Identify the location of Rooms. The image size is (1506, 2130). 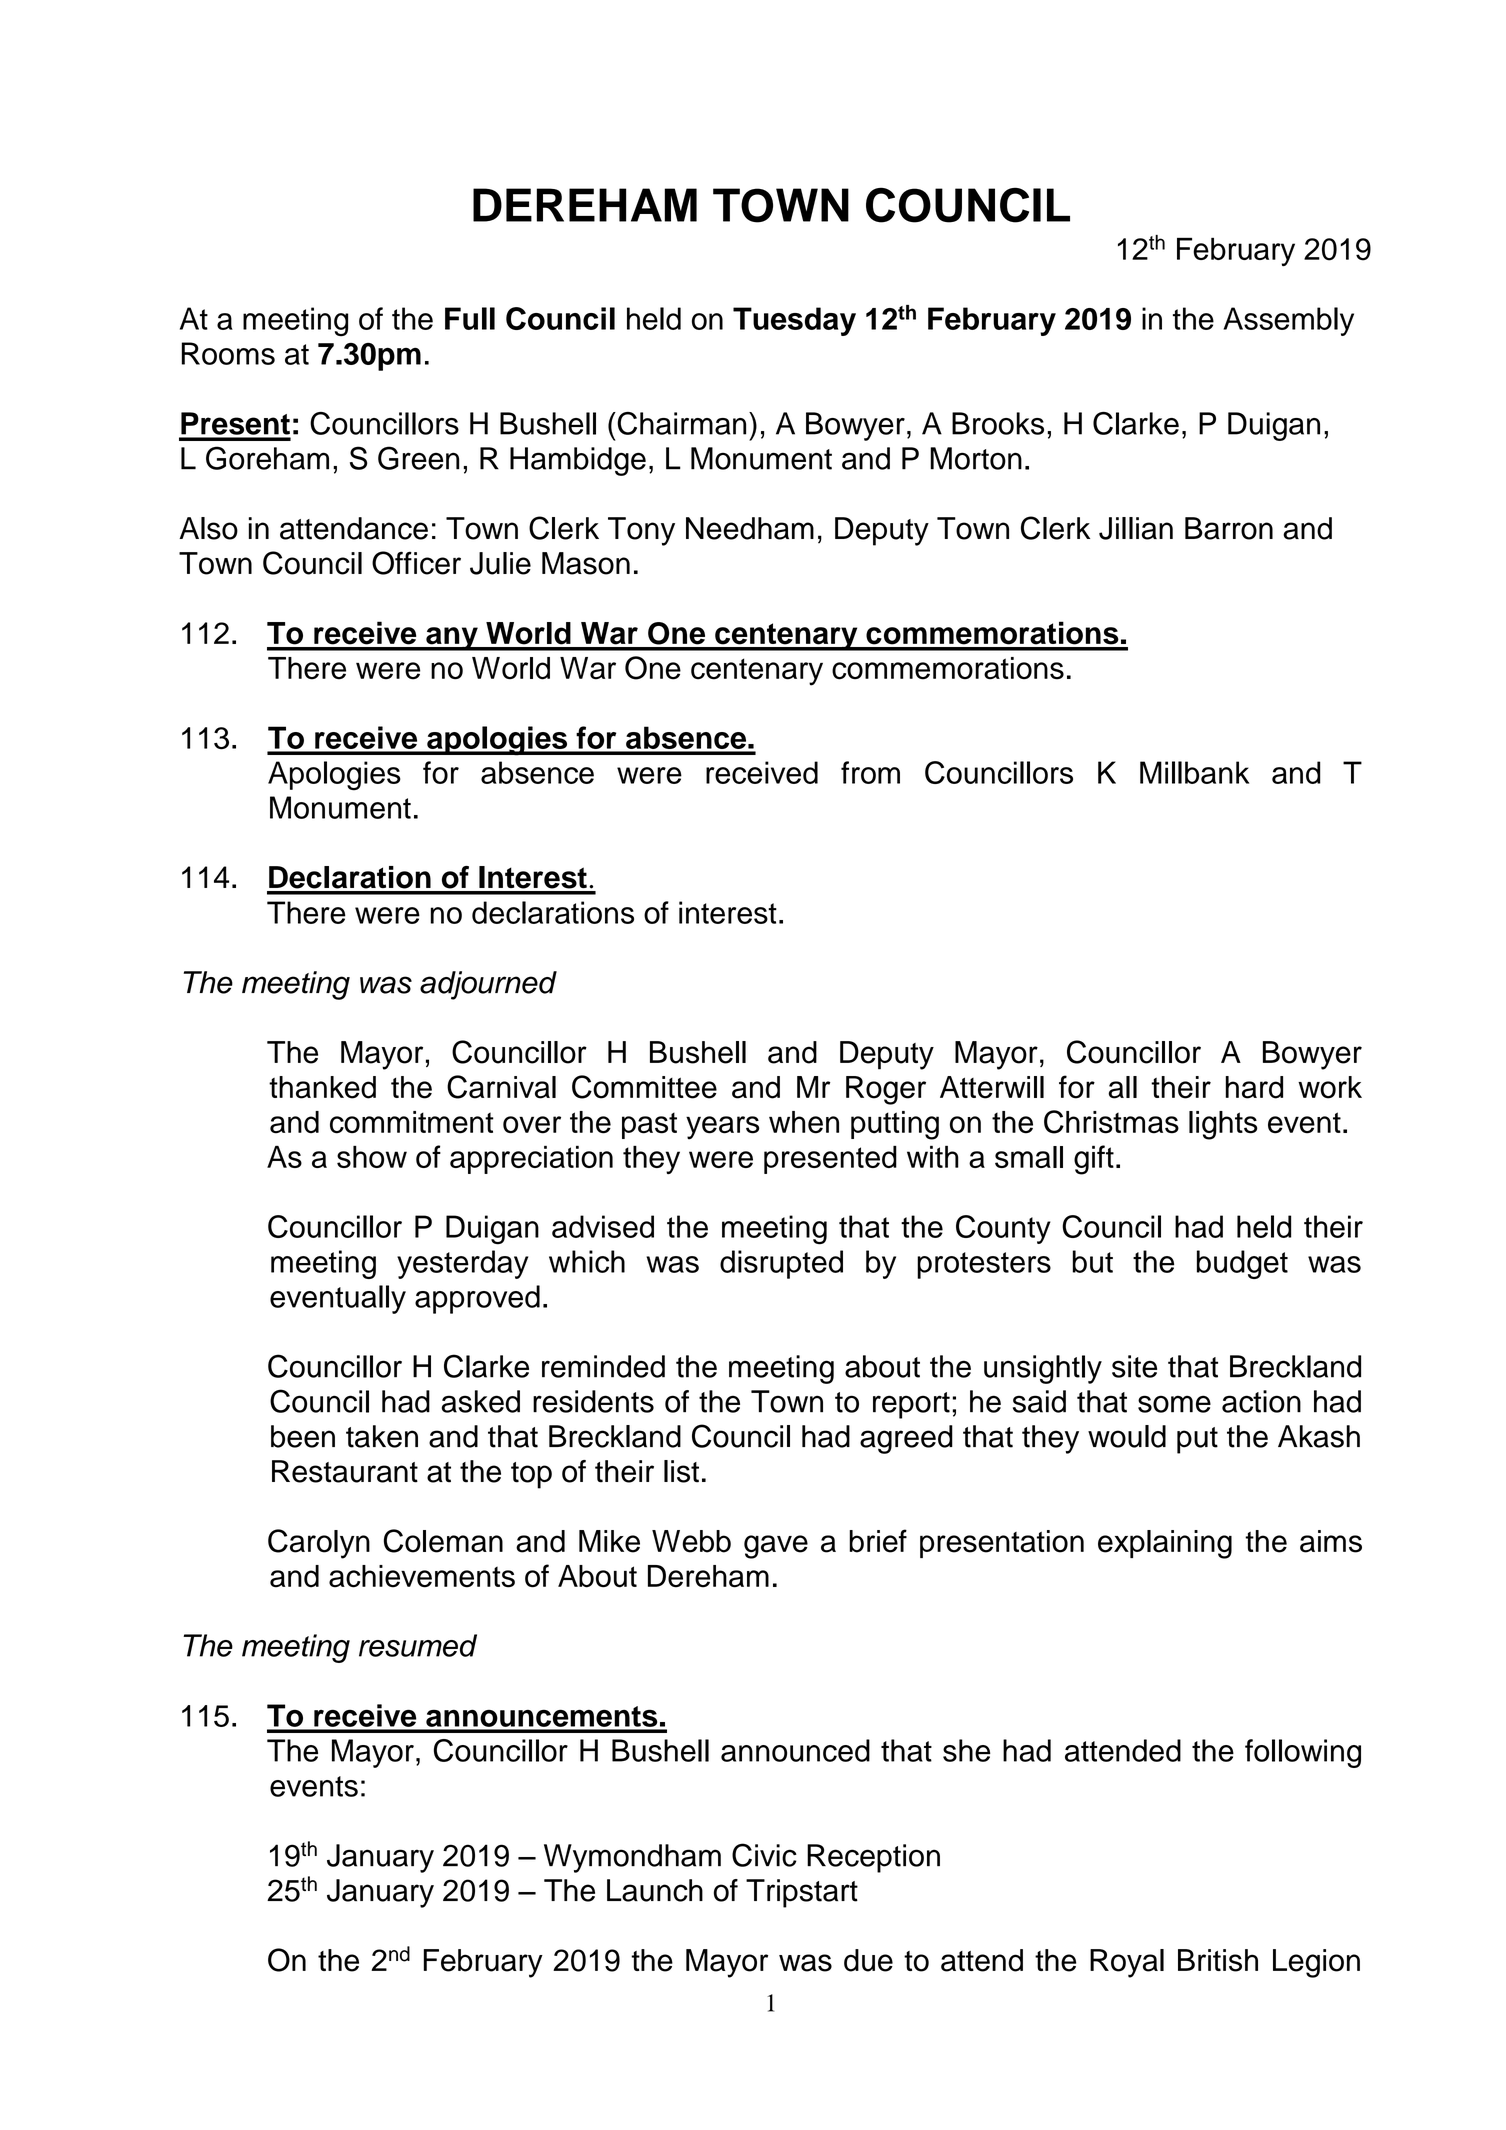
(228, 353).
